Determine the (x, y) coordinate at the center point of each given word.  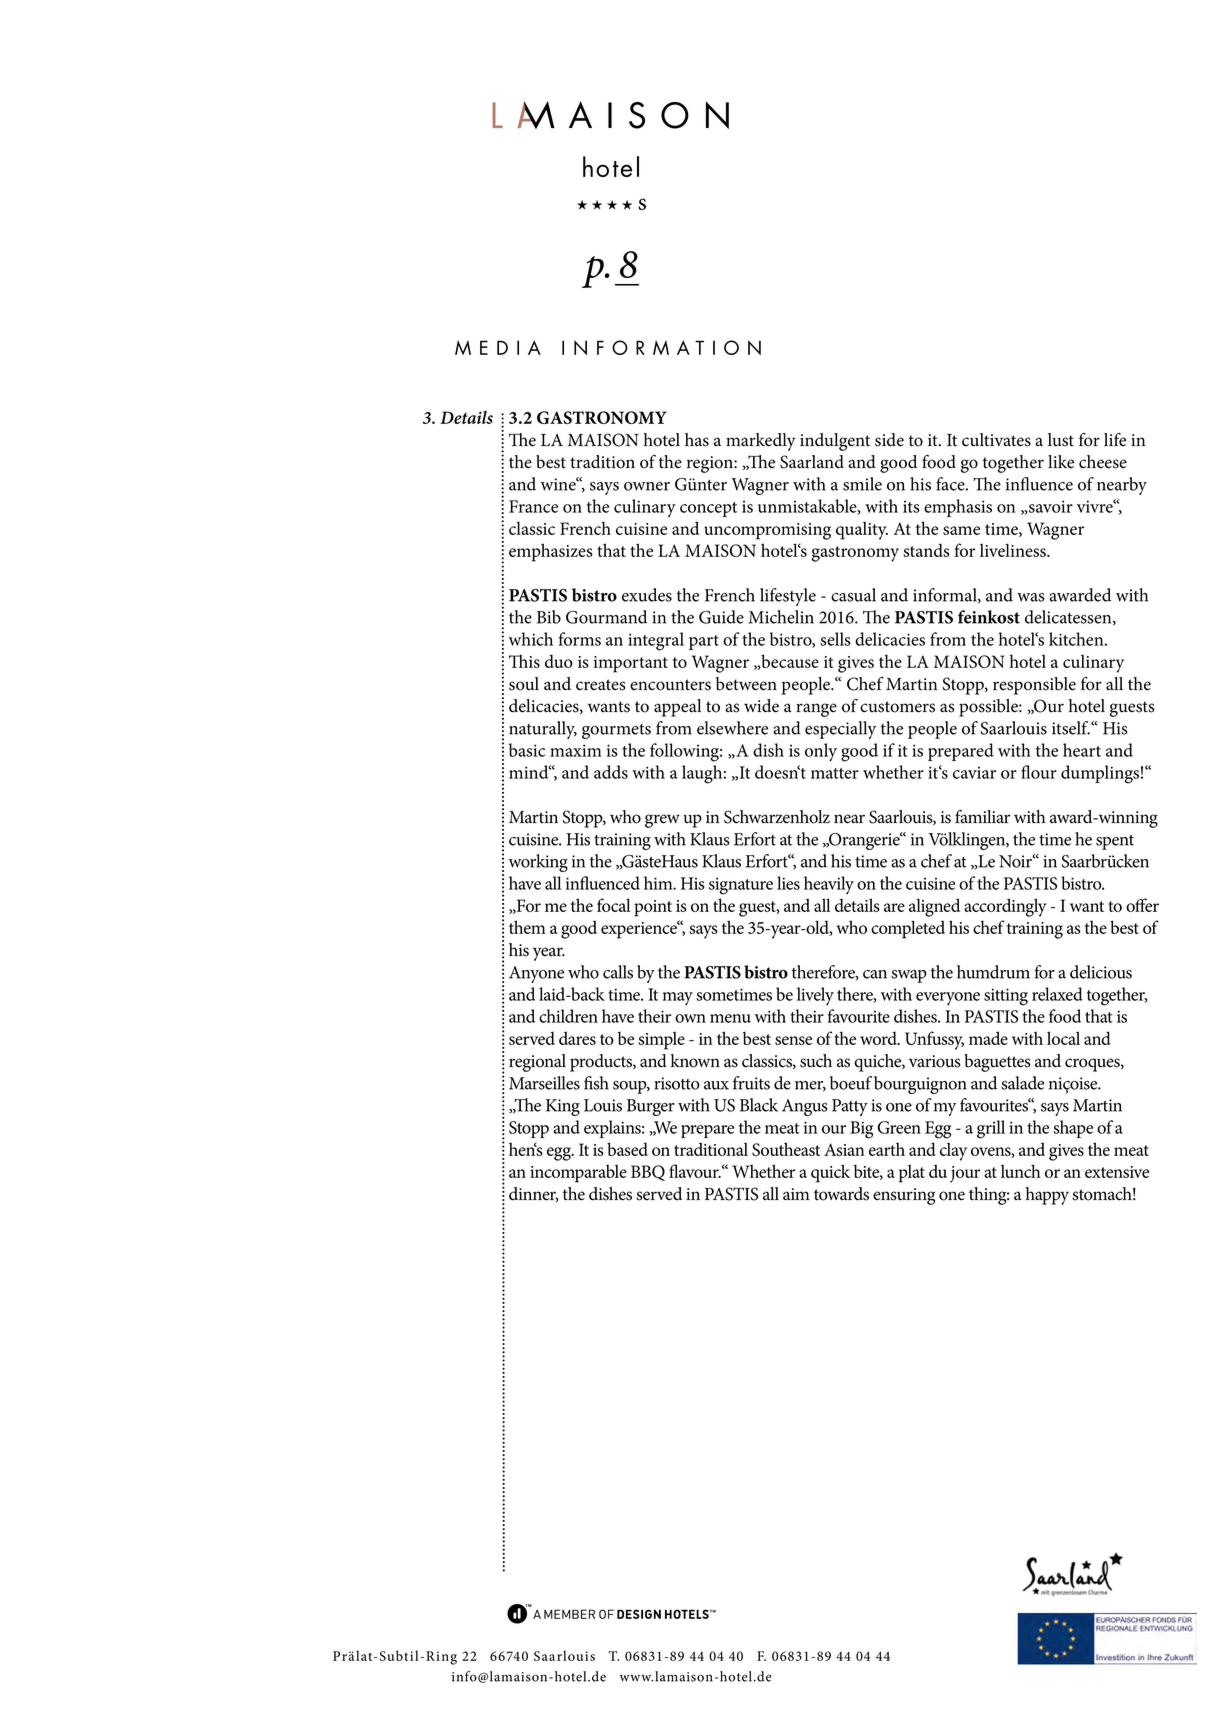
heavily (829, 885)
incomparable (578, 1174)
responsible (1034, 686)
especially (840, 730)
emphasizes (551, 552)
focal (614, 905)
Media (498, 347)
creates (601, 685)
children (568, 1016)
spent (1115, 842)
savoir (1050, 506)
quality (862, 531)
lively (815, 996)
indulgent (835, 442)
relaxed (1057, 994)
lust (1061, 440)
